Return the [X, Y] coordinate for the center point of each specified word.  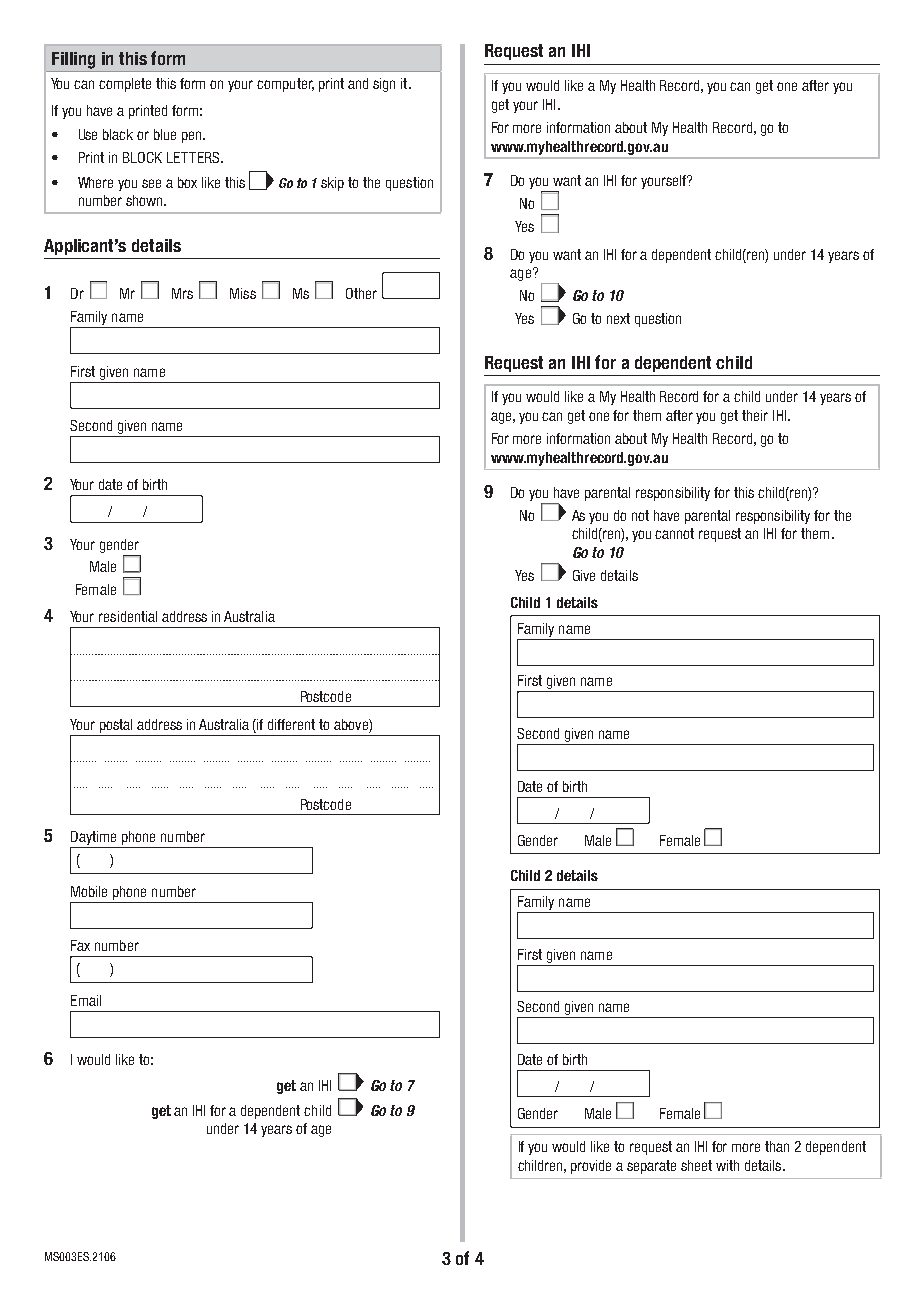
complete [125, 85]
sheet [696, 1165]
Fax [80, 945]
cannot [674, 533]
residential [128, 616]
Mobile [89, 891]
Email [86, 1000]
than [777, 1146]
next [618, 318]
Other [361, 293]
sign [384, 85]
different [291, 724]
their [755, 415]
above [352, 724]
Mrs [182, 293]
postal [116, 726]
